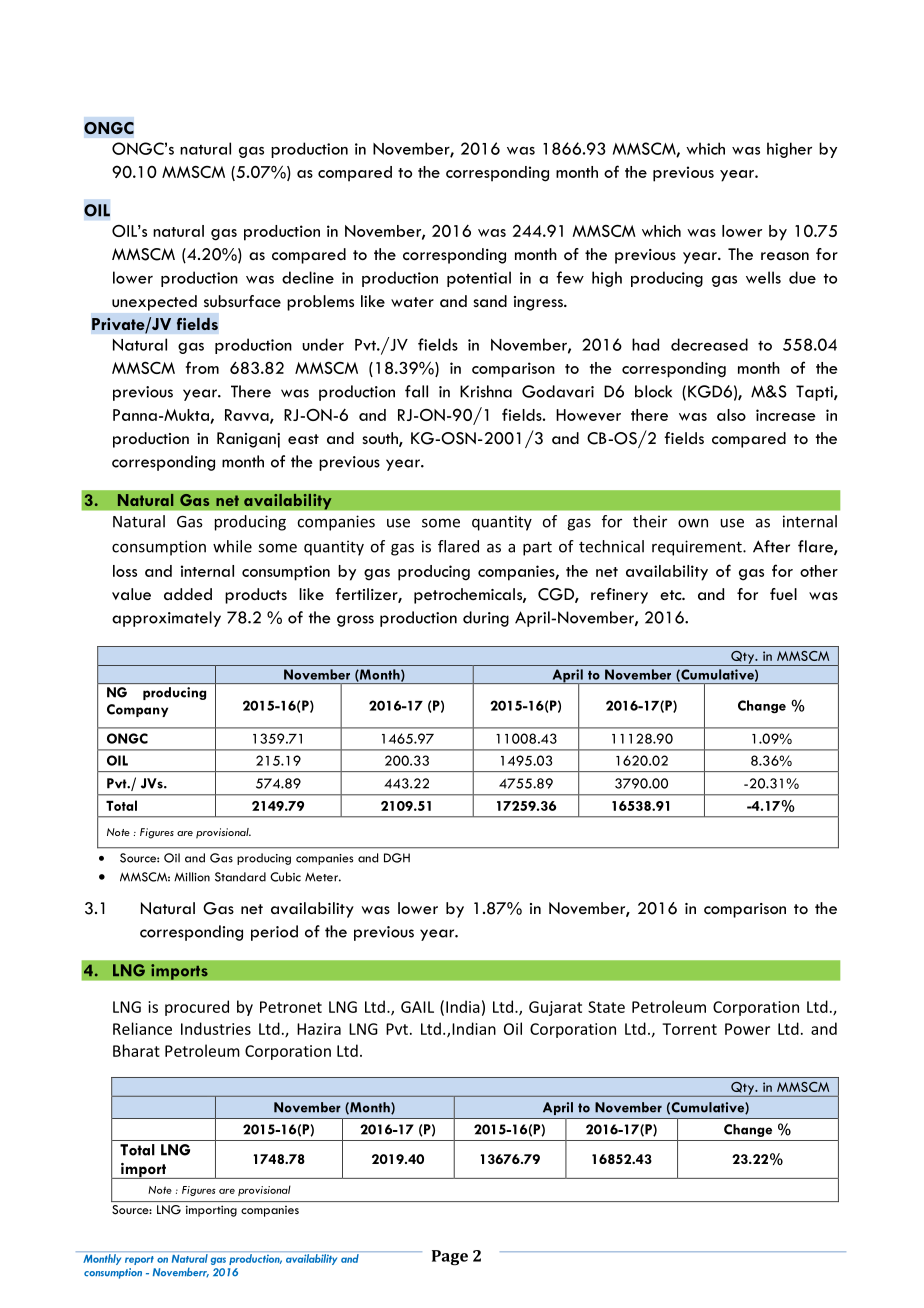 The width and height of the document is (924, 1308). Describe the element at coordinates (139, 1260) in the document. I see `report` at that location.
